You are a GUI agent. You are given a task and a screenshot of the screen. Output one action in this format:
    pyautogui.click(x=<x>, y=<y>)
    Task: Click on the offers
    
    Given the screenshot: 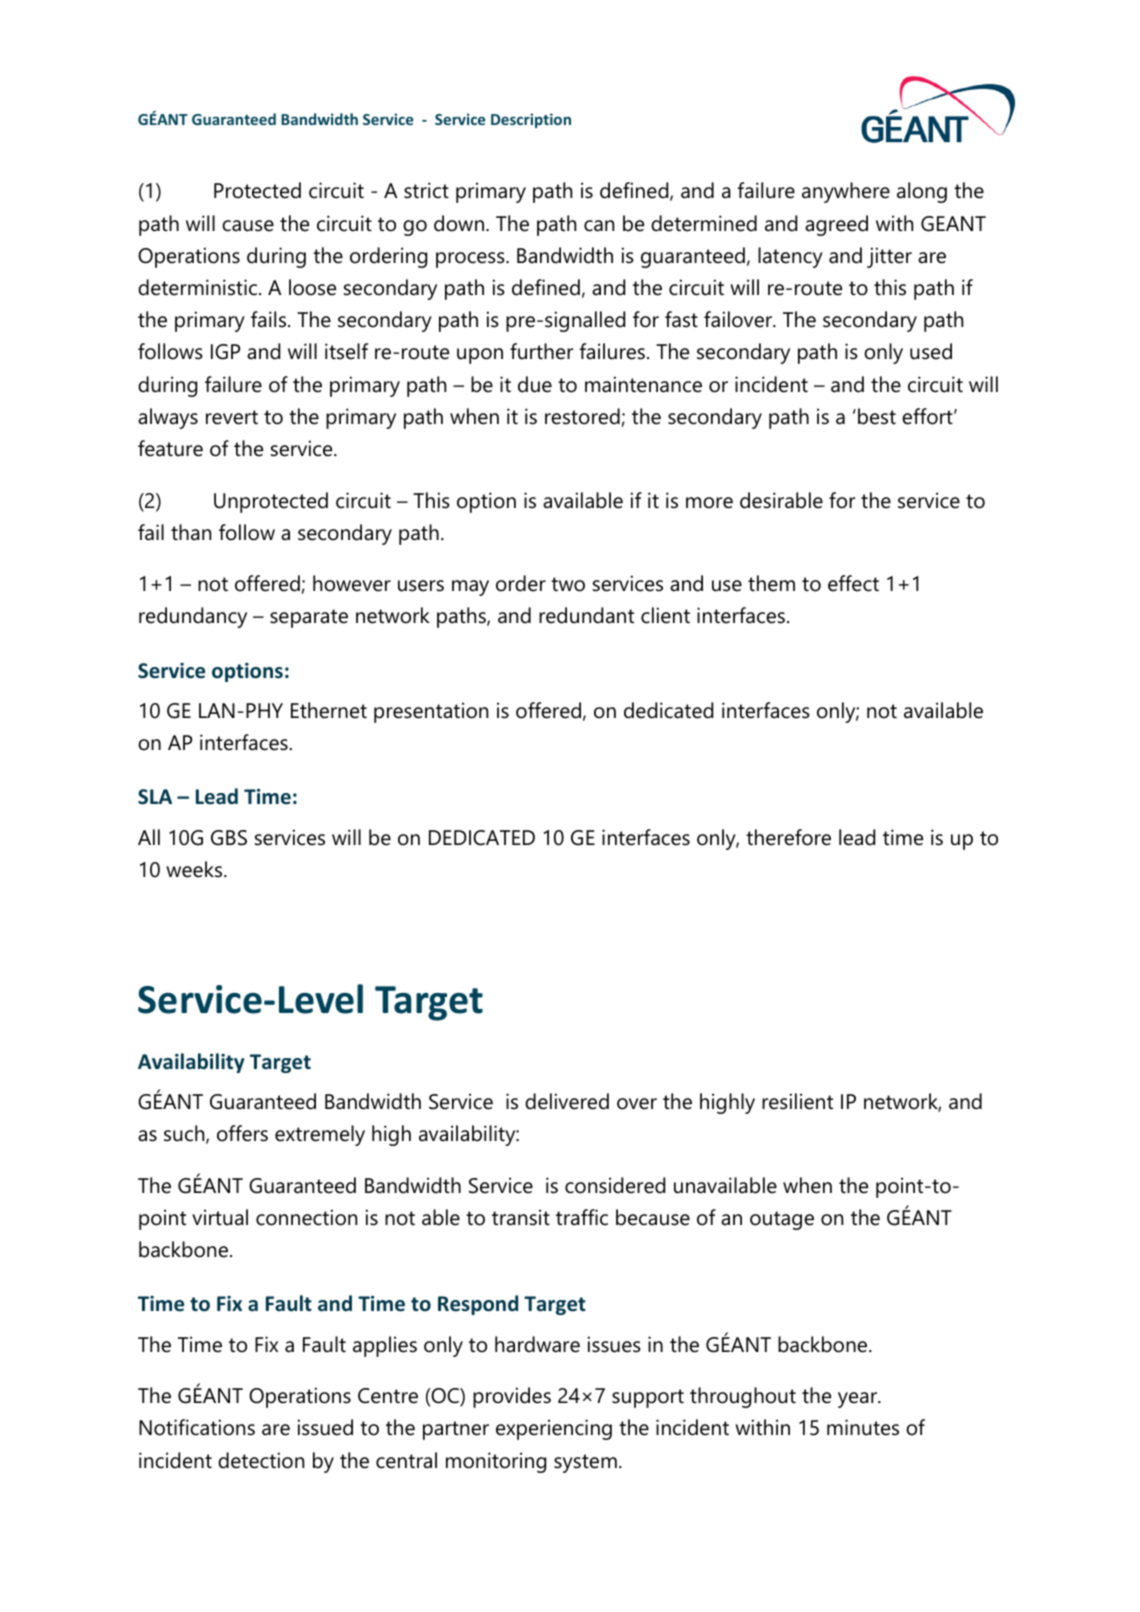 What is the action you would take?
    pyautogui.click(x=242, y=1133)
